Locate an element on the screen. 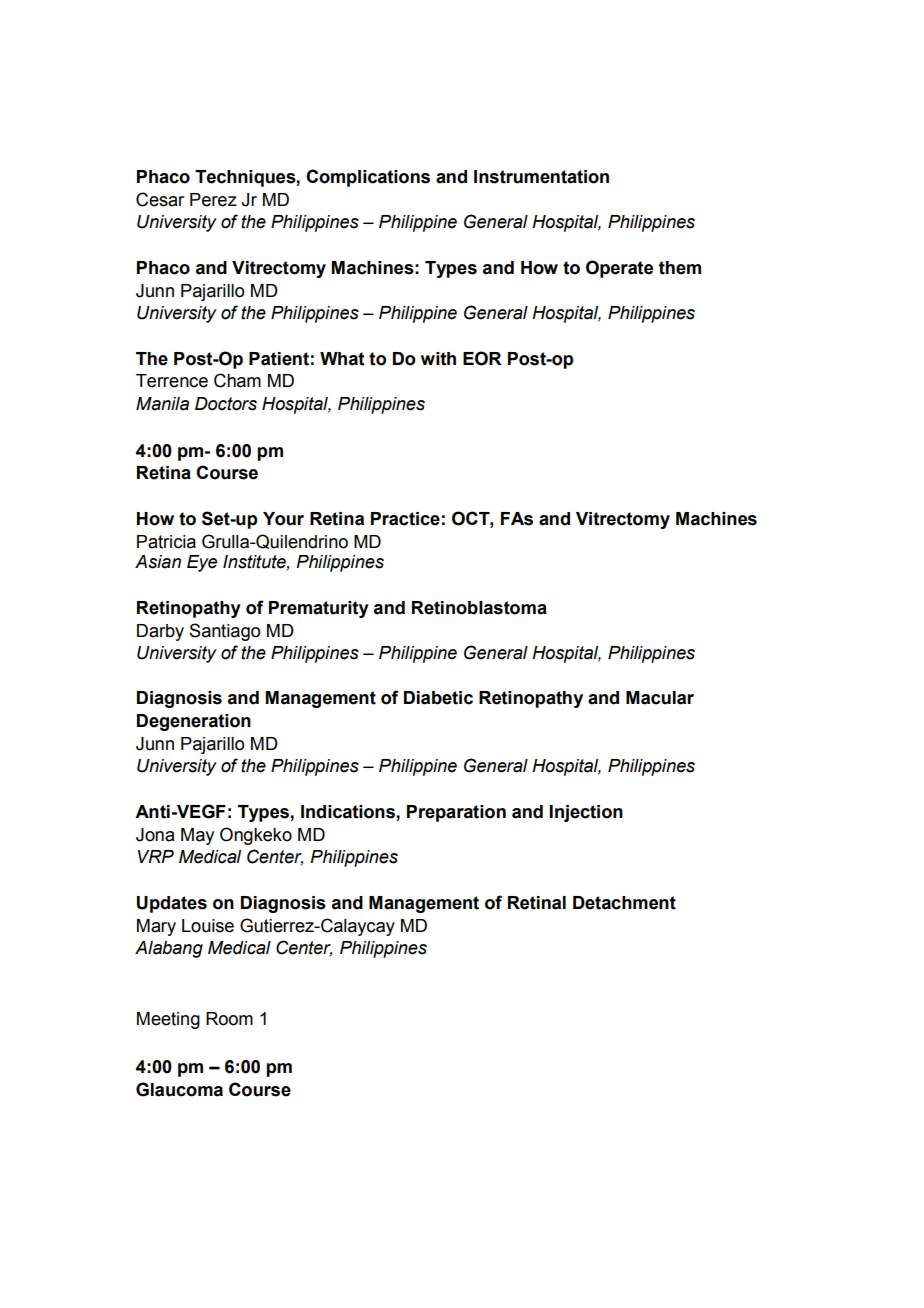  Doctors is located at coordinates (226, 404).
